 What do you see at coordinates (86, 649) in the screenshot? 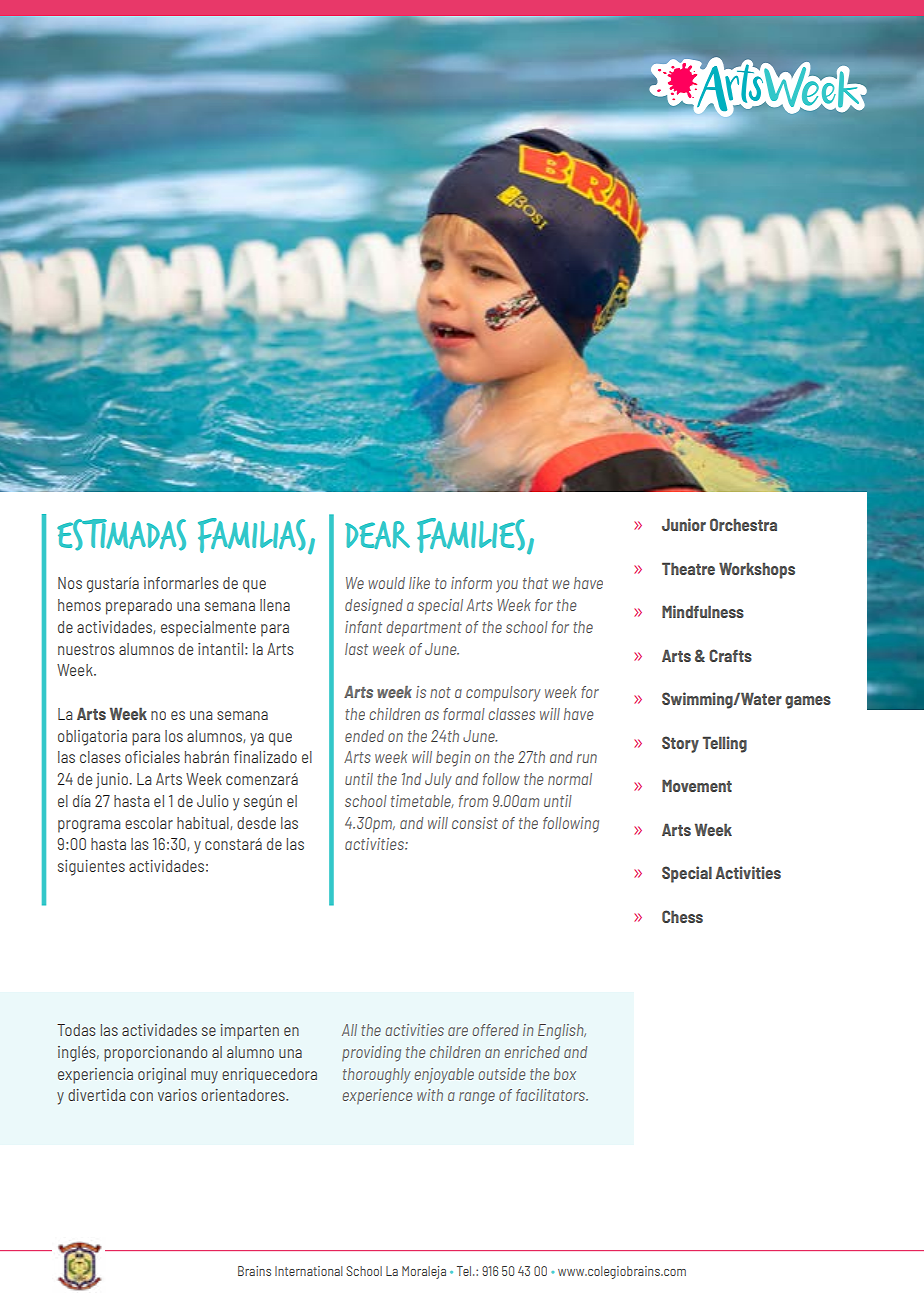
I see `nuestros` at bounding box center [86, 649].
